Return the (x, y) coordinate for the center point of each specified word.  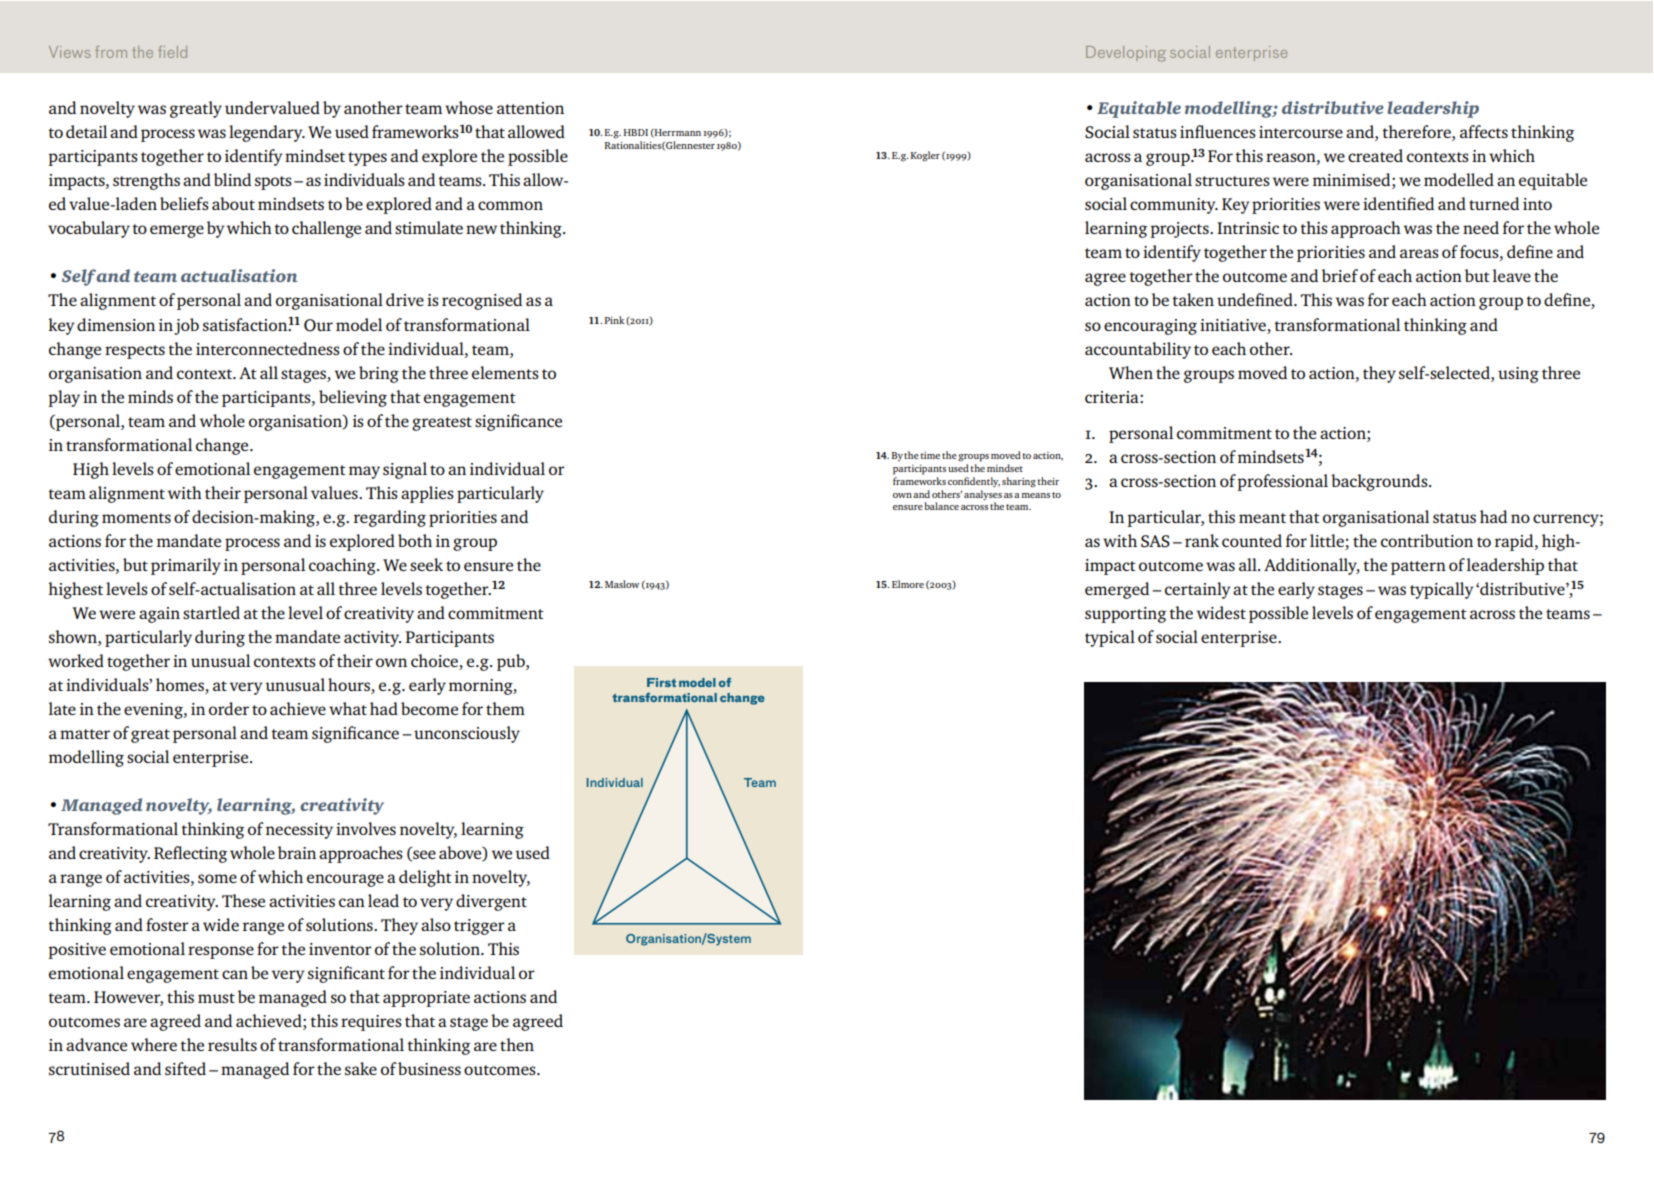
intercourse (1301, 132)
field (172, 52)
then (517, 1044)
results (232, 1044)
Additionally (1312, 566)
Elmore (908, 584)
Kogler (925, 156)
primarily (186, 566)
